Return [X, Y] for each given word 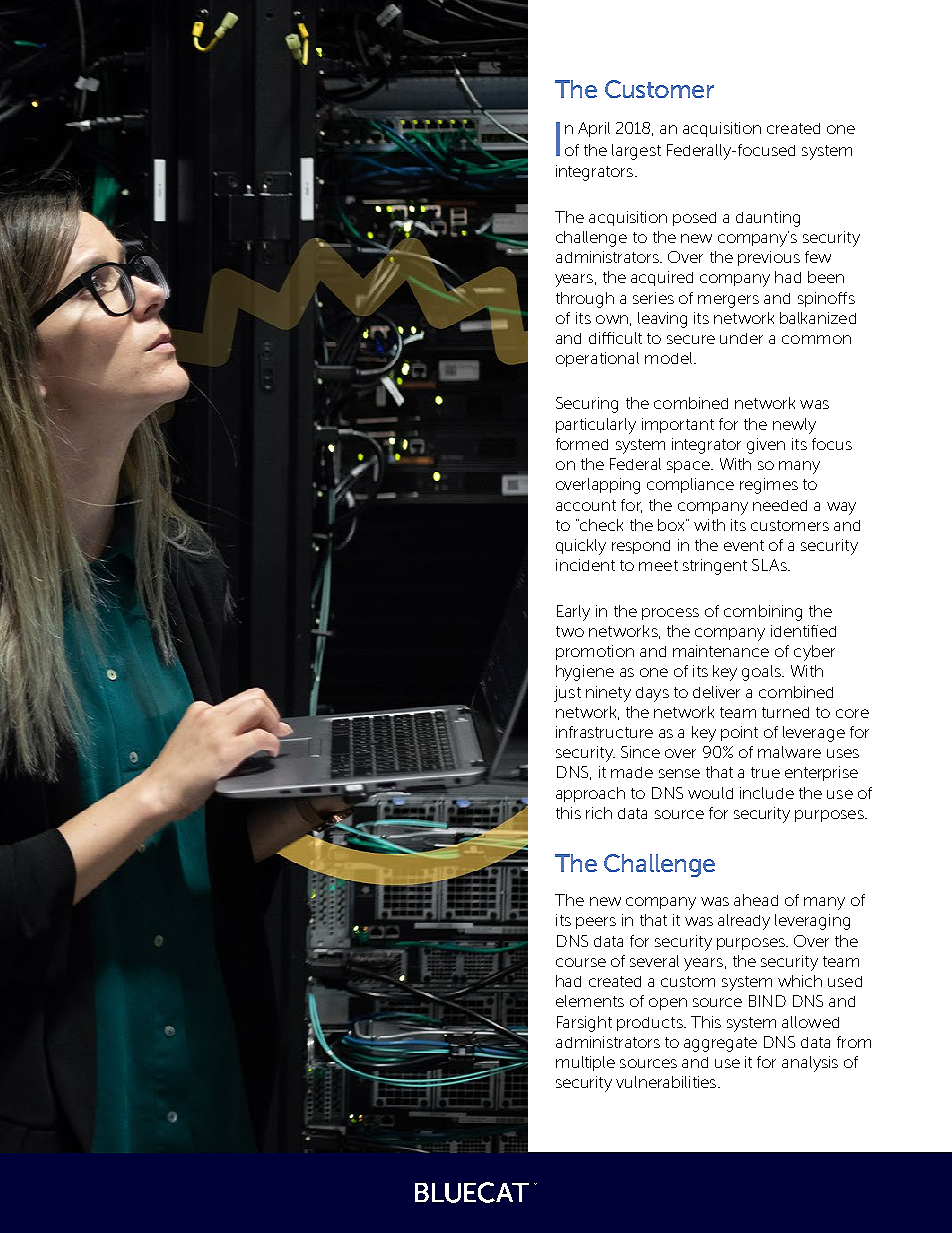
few [818, 257]
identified [803, 631]
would [710, 793]
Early [573, 613]
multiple [585, 1063]
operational [597, 359]
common [816, 339]
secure [691, 339]
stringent [715, 567]
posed [694, 219]
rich [599, 813]
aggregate [720, 1044]
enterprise [821, 773]
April [594, 129]
